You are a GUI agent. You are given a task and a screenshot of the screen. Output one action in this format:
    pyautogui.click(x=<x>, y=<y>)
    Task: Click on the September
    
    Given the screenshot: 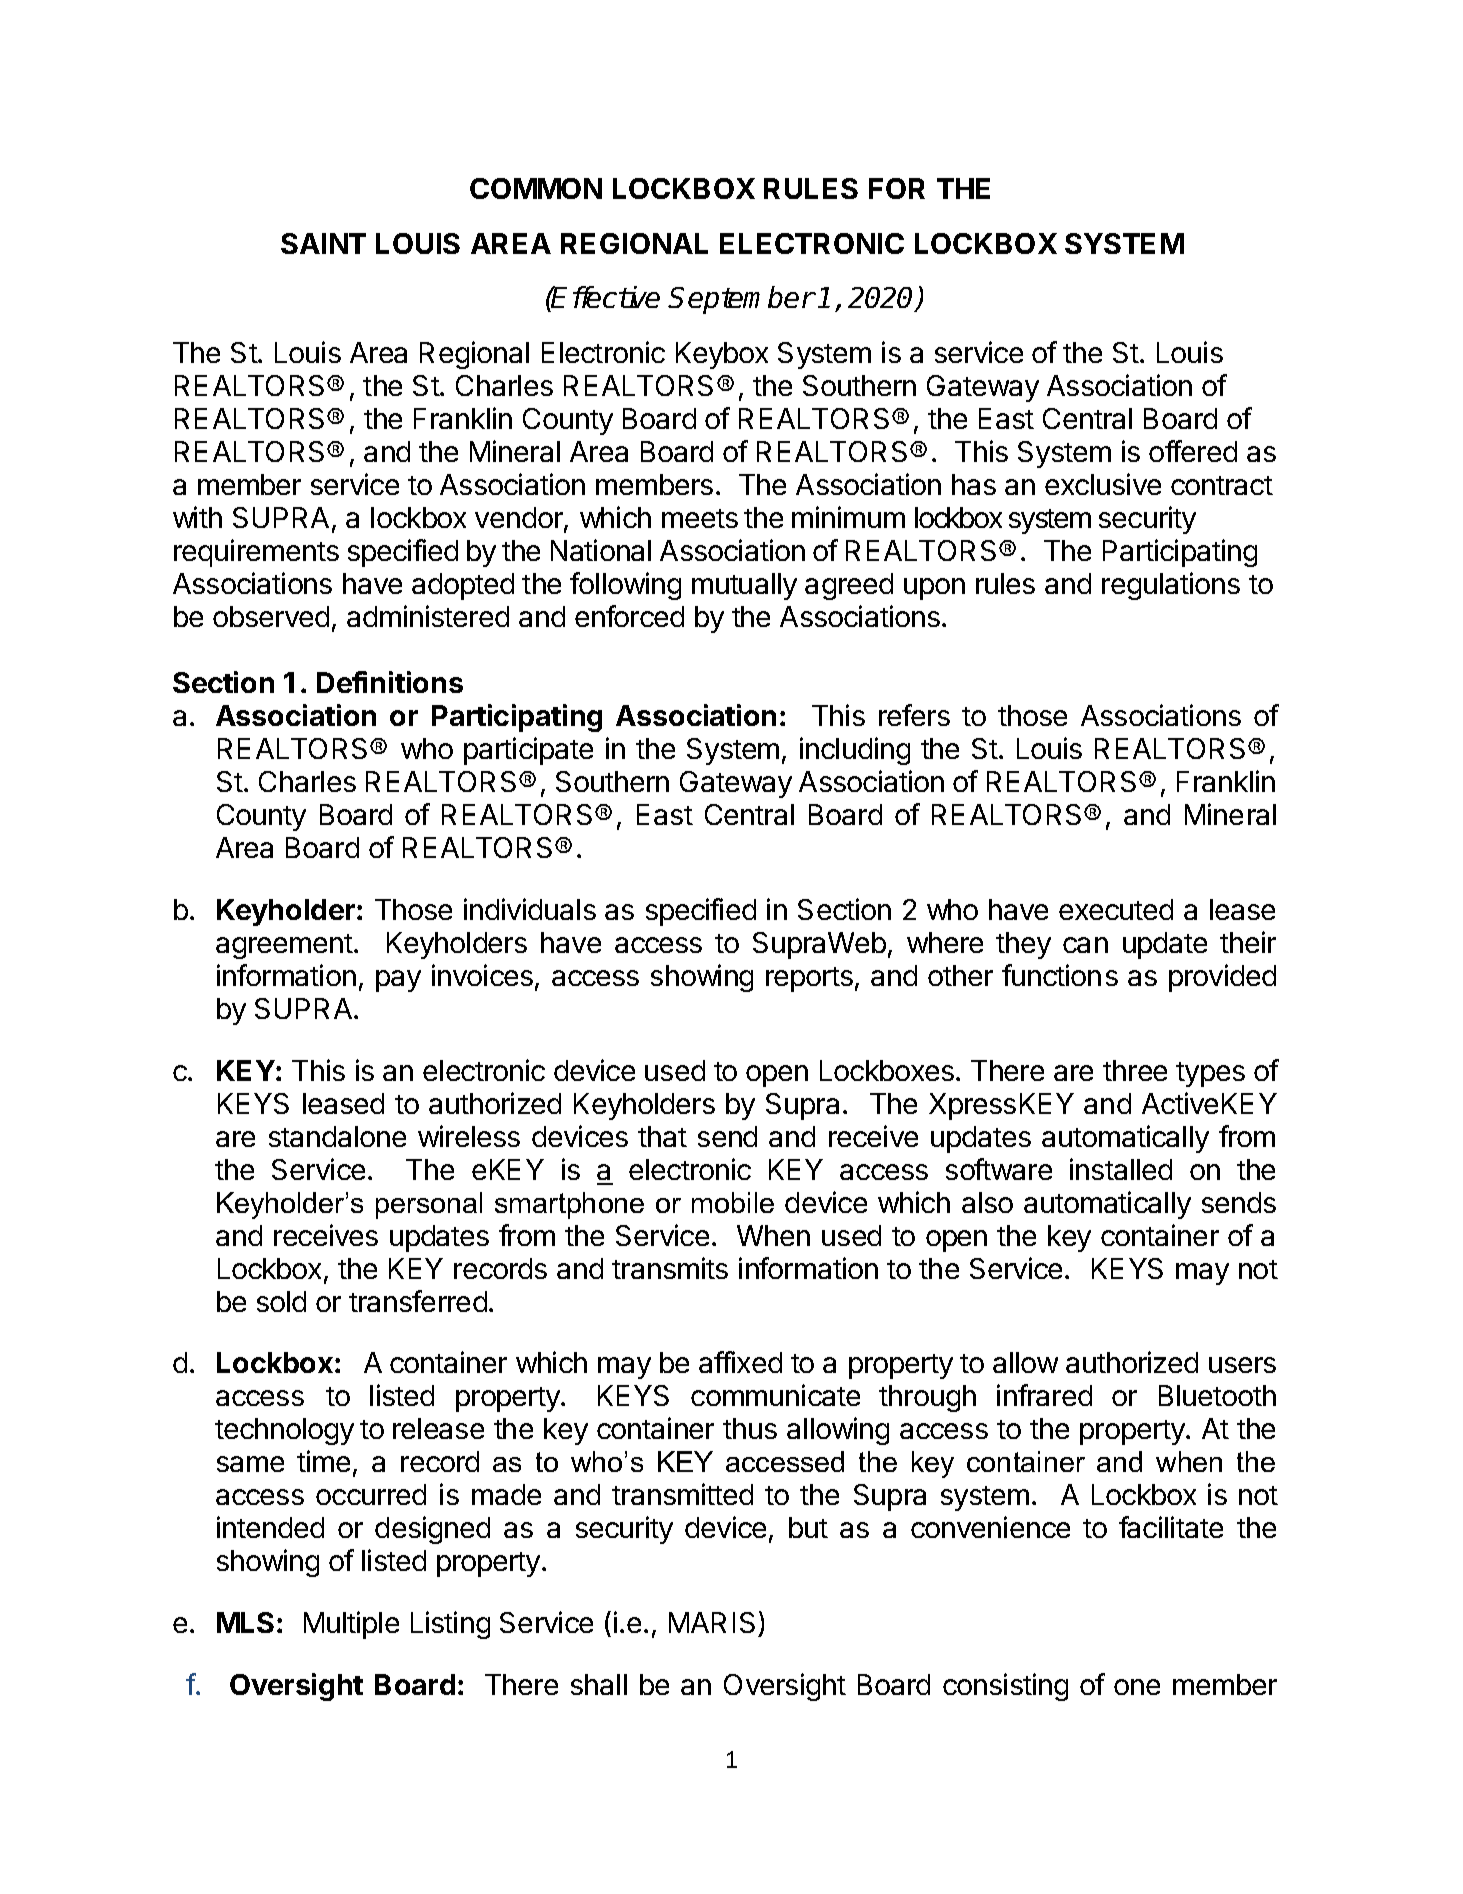 What is the action you would take?
    pyautogui.click(x=742, y=300)
